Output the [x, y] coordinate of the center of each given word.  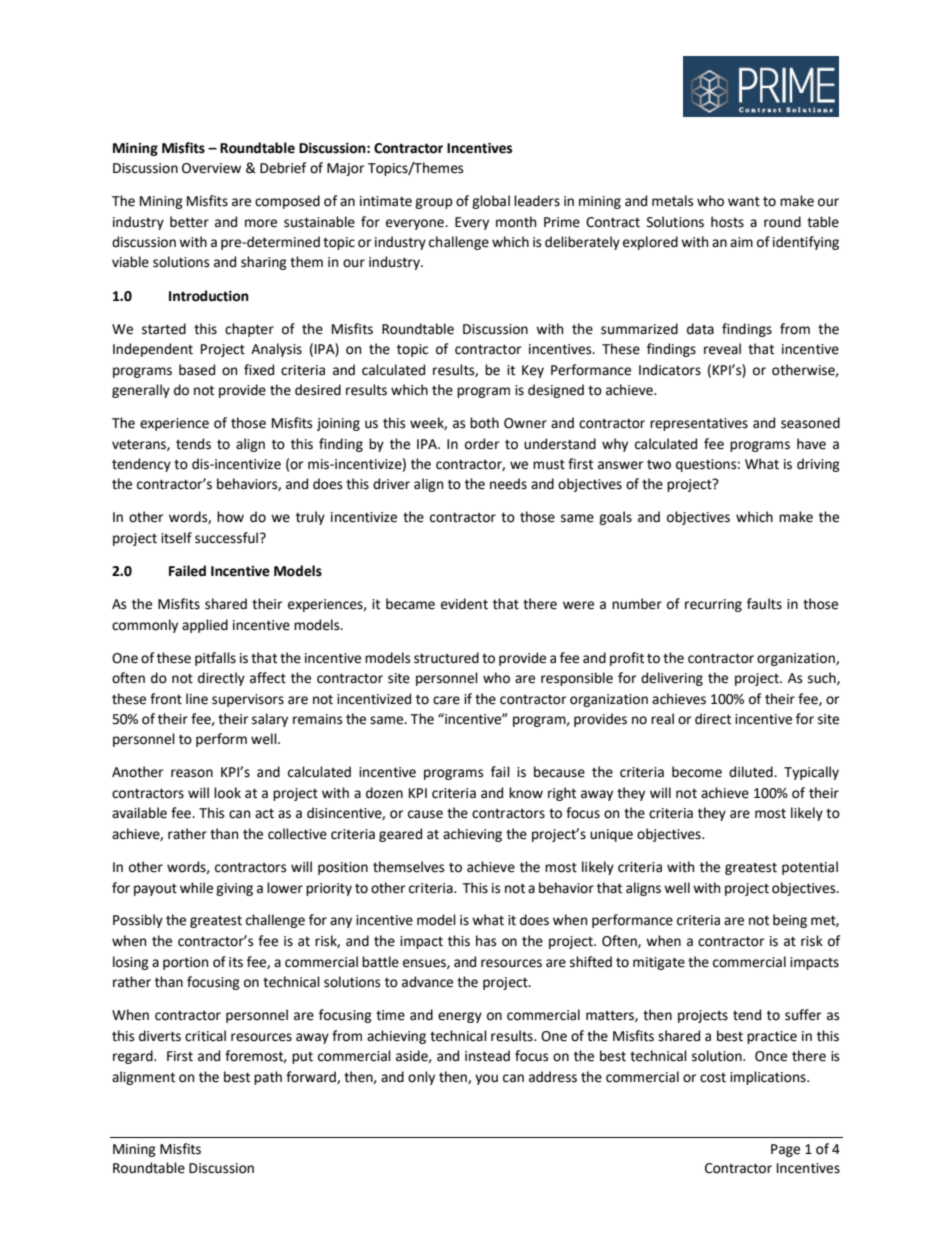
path [268, 1078]
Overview [211, 168]
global [491, 202]
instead [487, 1056]
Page [785, 1150]
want [744, 202]
